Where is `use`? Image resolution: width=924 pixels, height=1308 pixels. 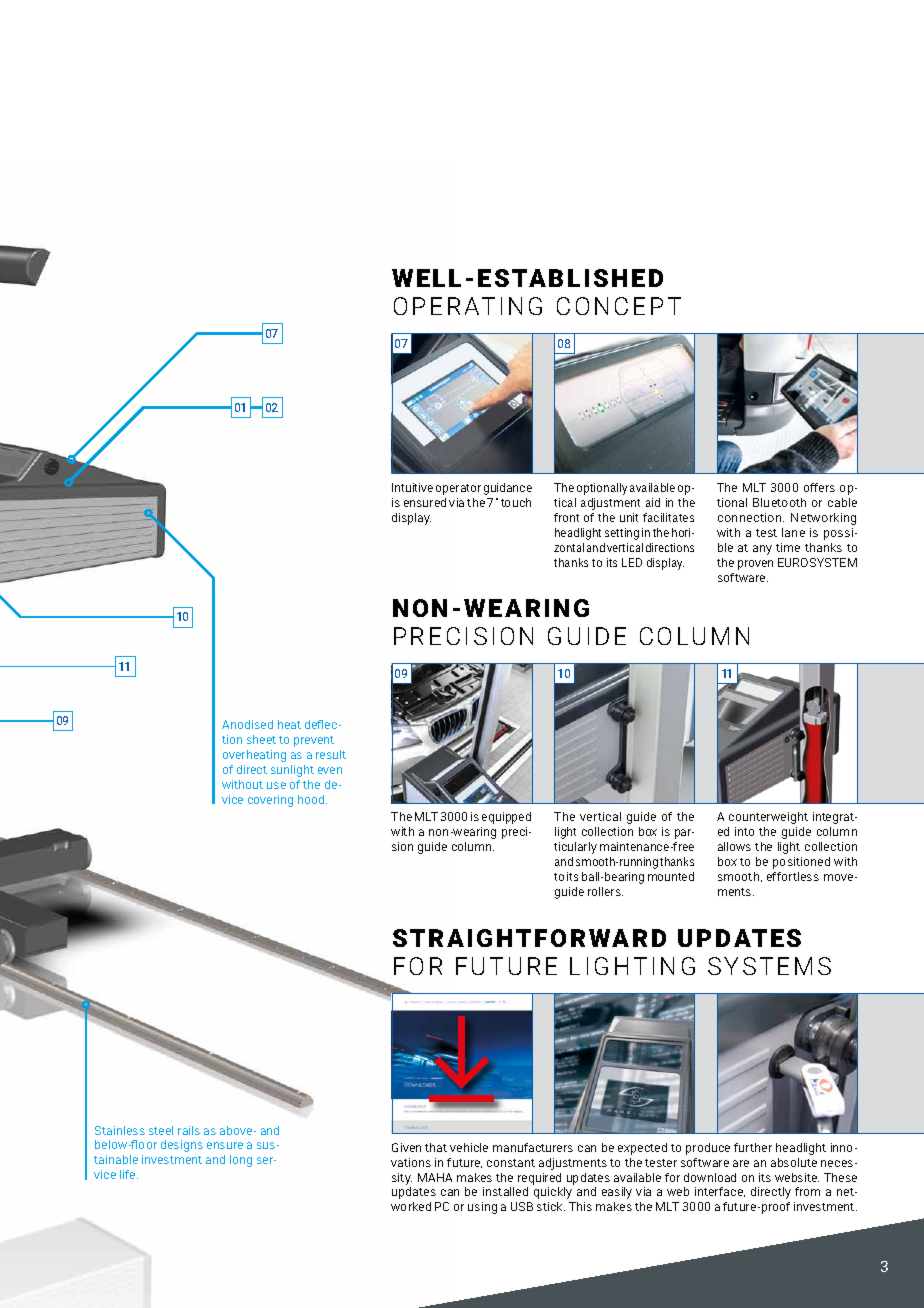 use is located at coordinates (276, 785).
